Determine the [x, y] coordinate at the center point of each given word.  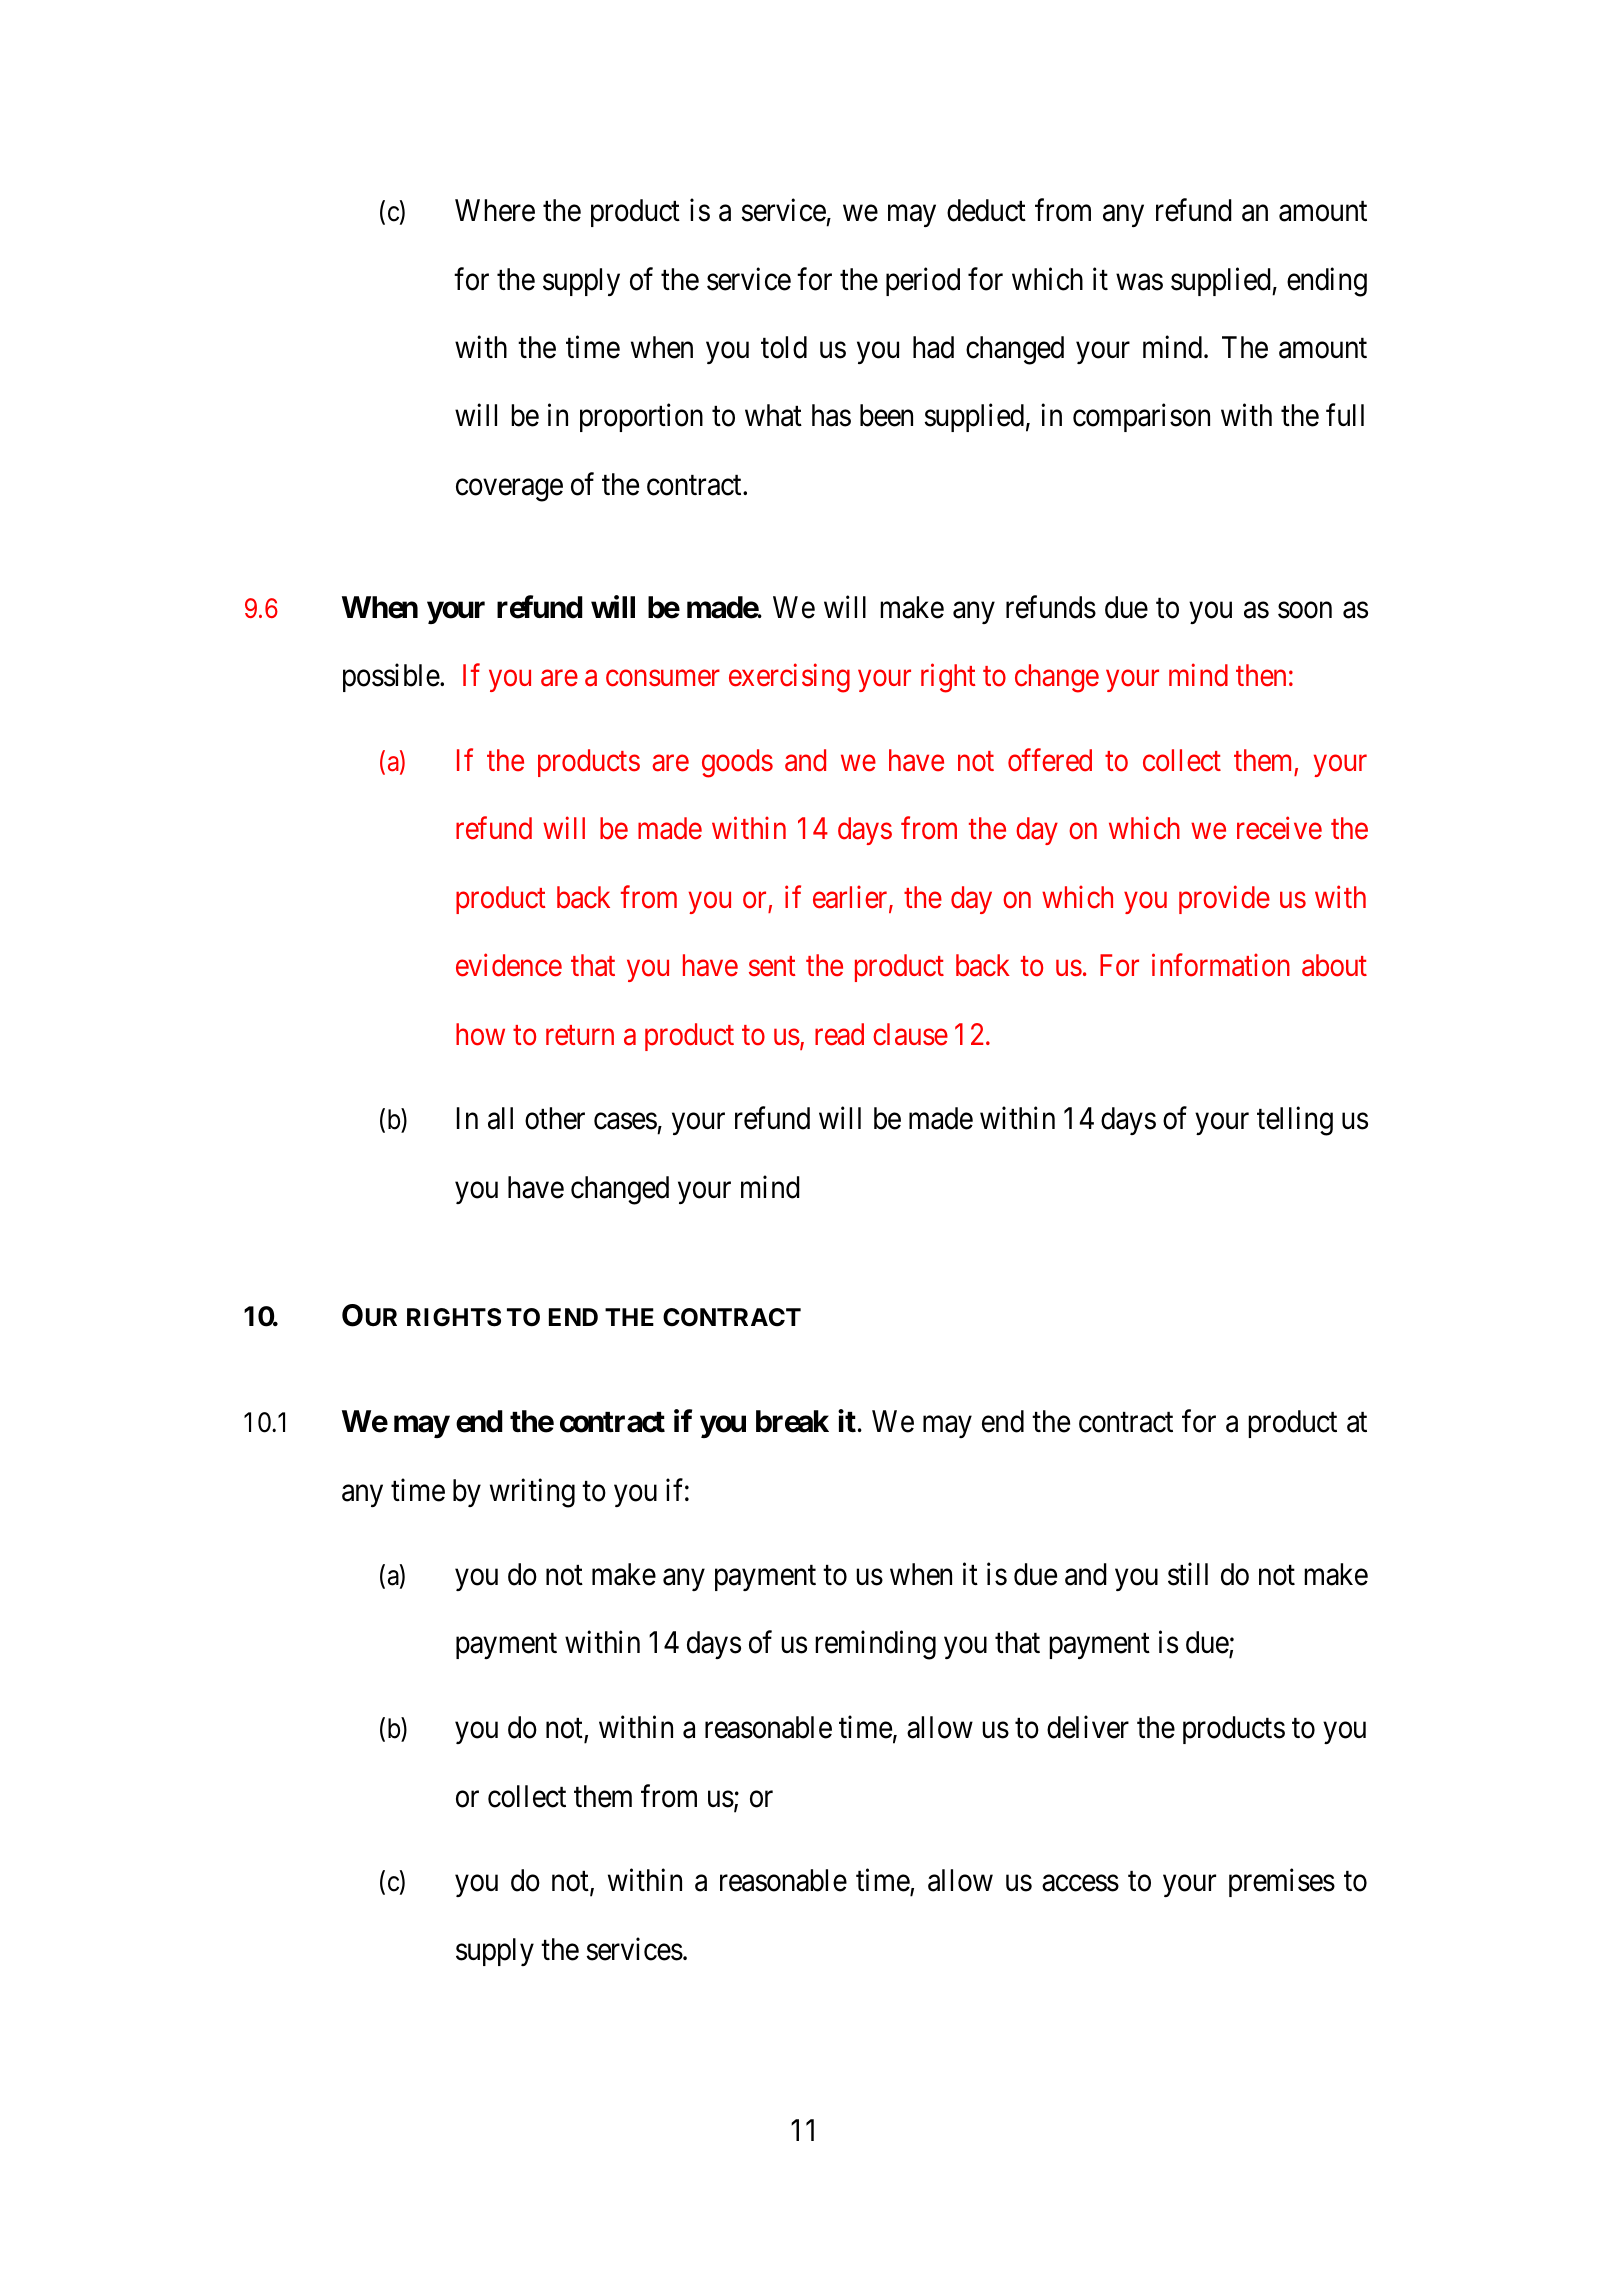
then [1261, 675]
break [792, 1421]
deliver [1088, 1727]
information [1221, 965]
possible [392, 678]
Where [495, 210]
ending [1327, 282]
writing [532, 1493]
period [923, 281]
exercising [789, 678]
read [839, 1034]
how [480, 1034]
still [1188, 1574]
